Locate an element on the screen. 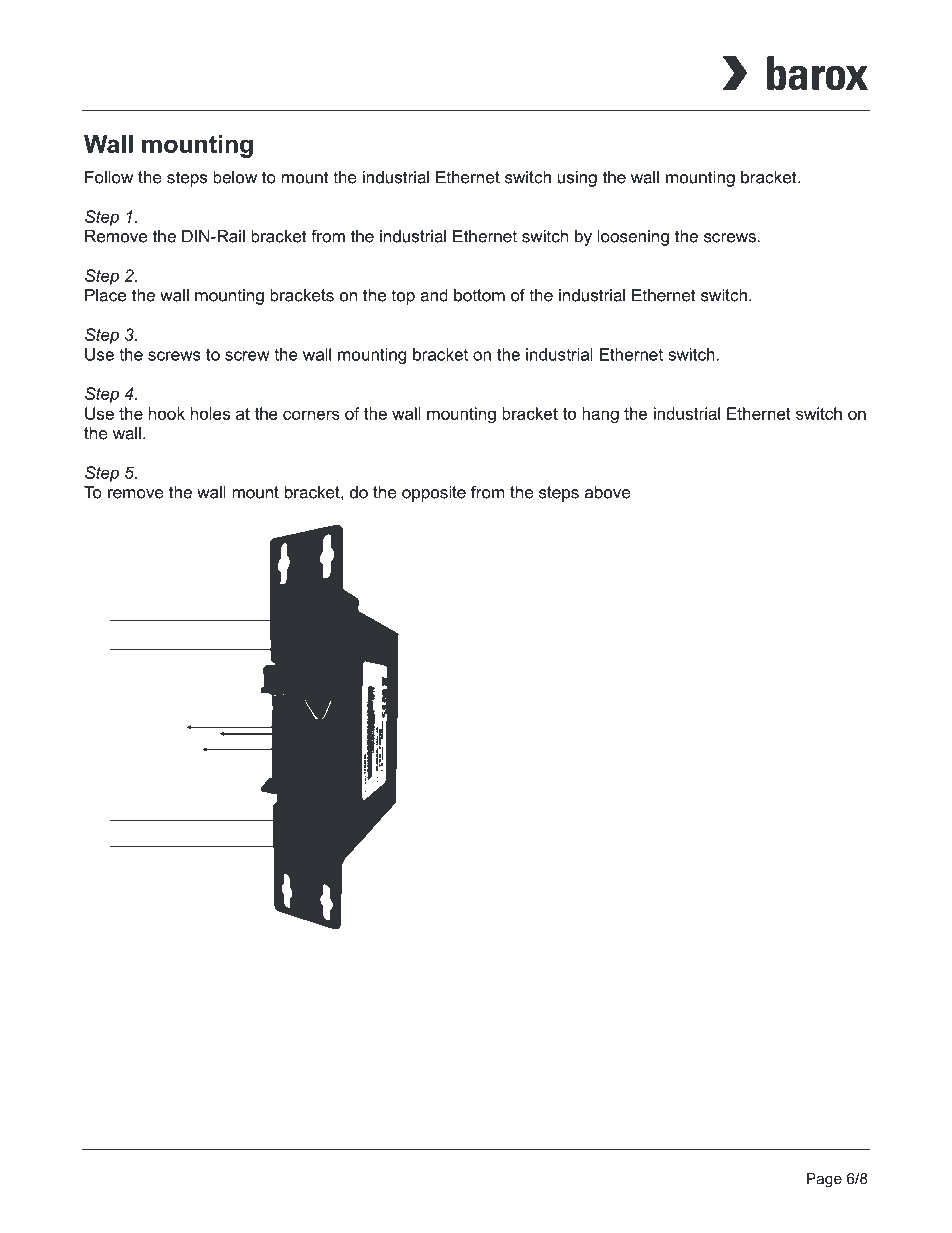  Page is located at coordinates (824, 1180).
